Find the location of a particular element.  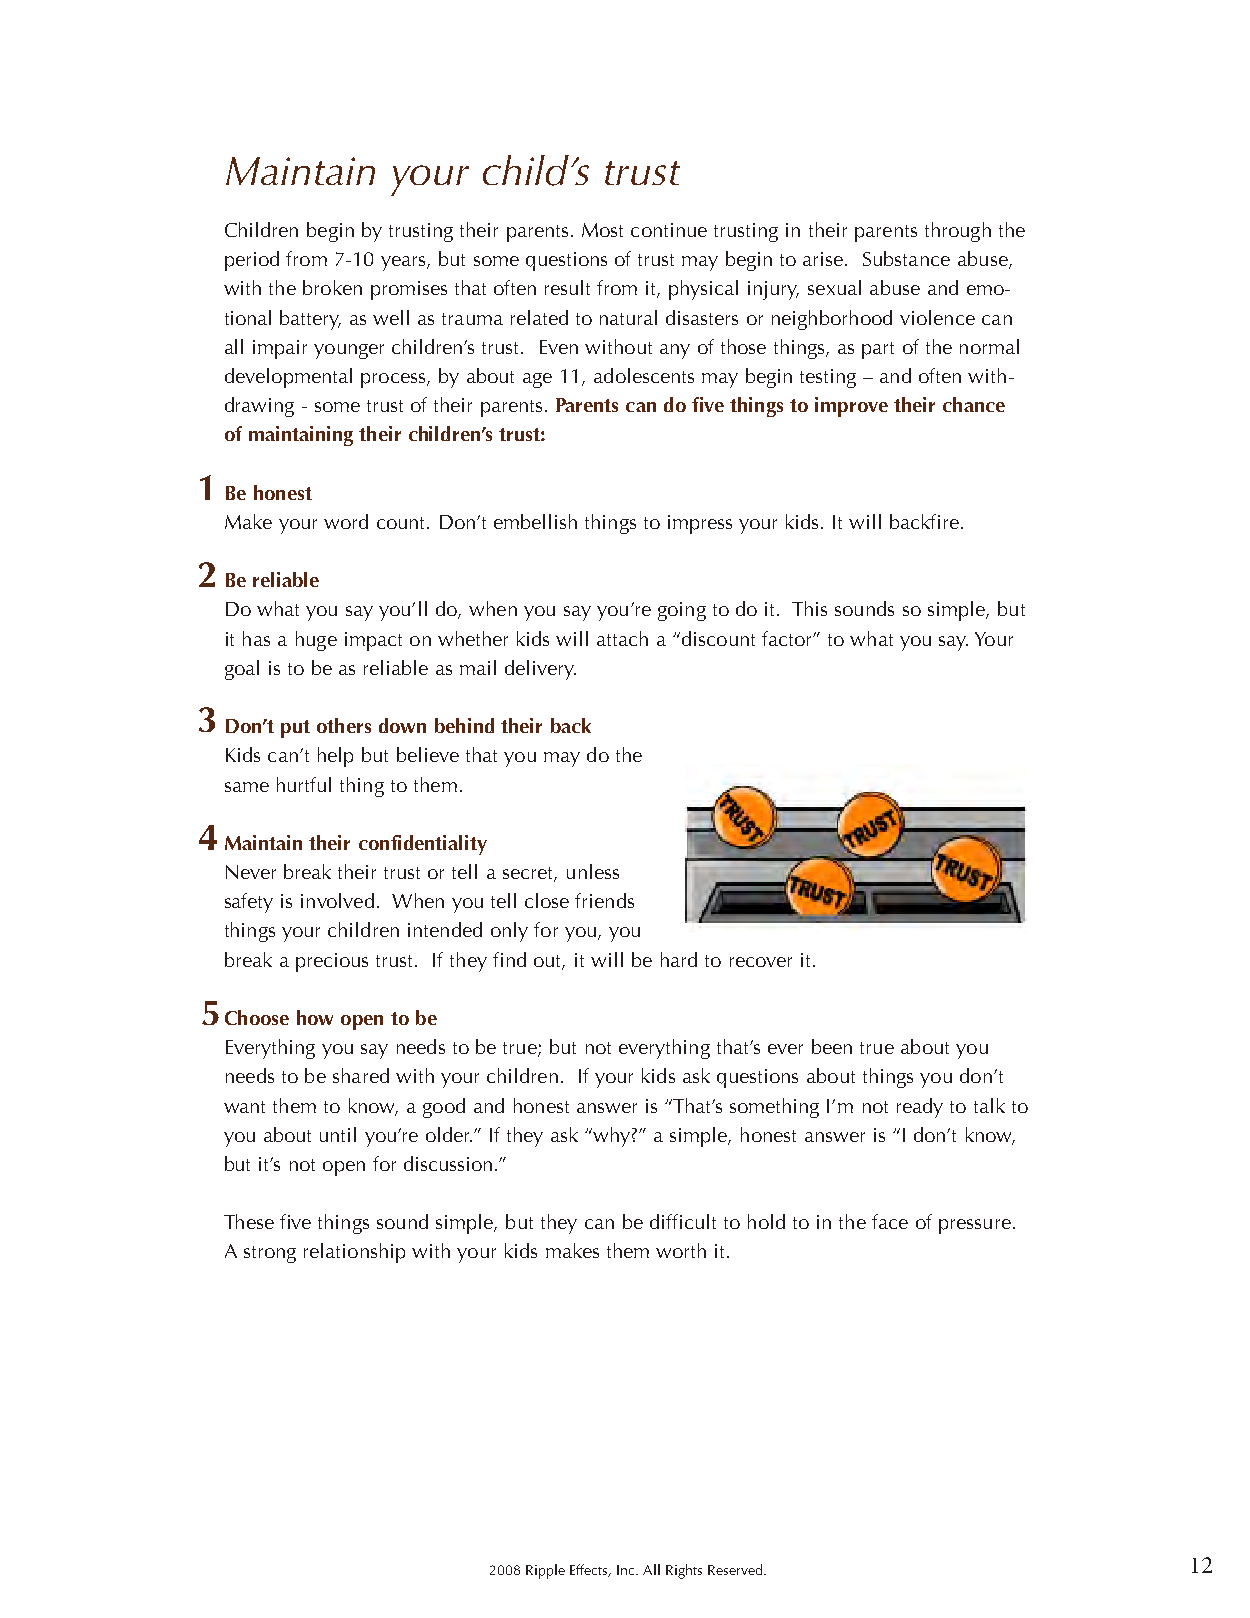

others is located at coordinates (344, 725).
